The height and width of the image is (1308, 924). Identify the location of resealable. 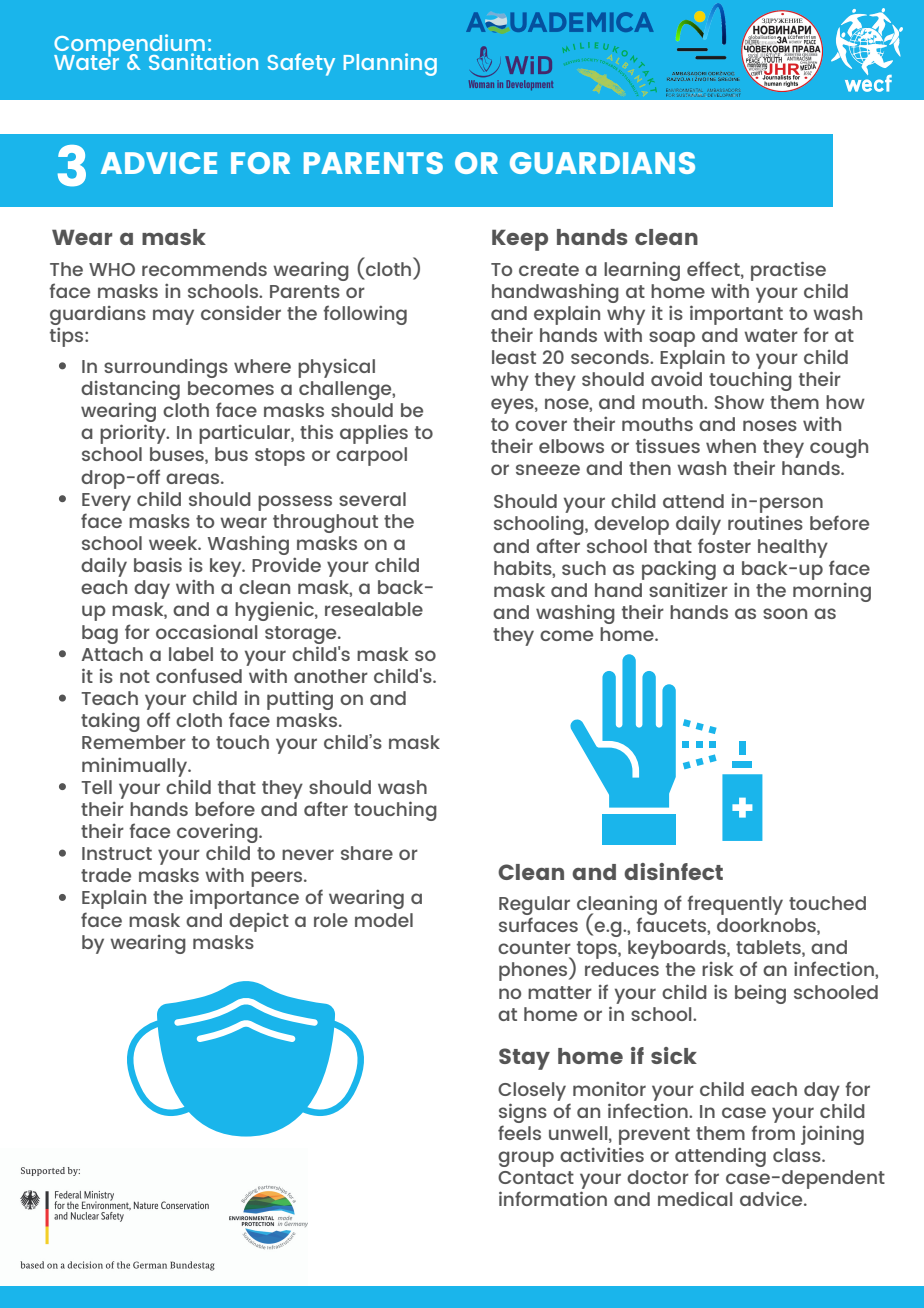
(374, 609).
